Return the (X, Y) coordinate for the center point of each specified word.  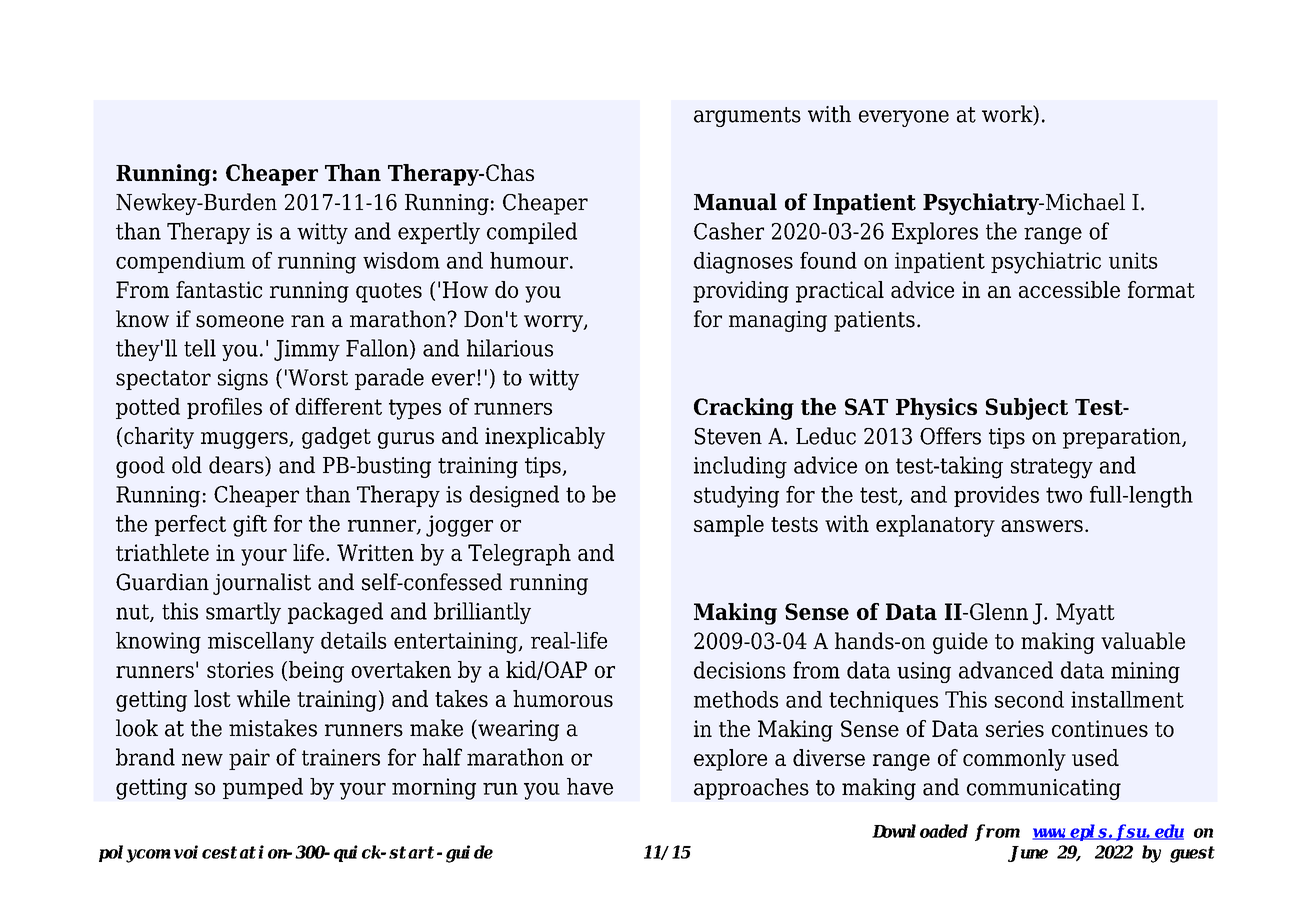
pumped (263, 788)
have (590, 786)
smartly (243, 613)
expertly (439, 233)
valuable (1143, 641)
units (1133, 260)
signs (243, 380)
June (1028, 854)
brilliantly (482, 613)
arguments (747, 117)
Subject (1027, 409)
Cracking (744, 409)
